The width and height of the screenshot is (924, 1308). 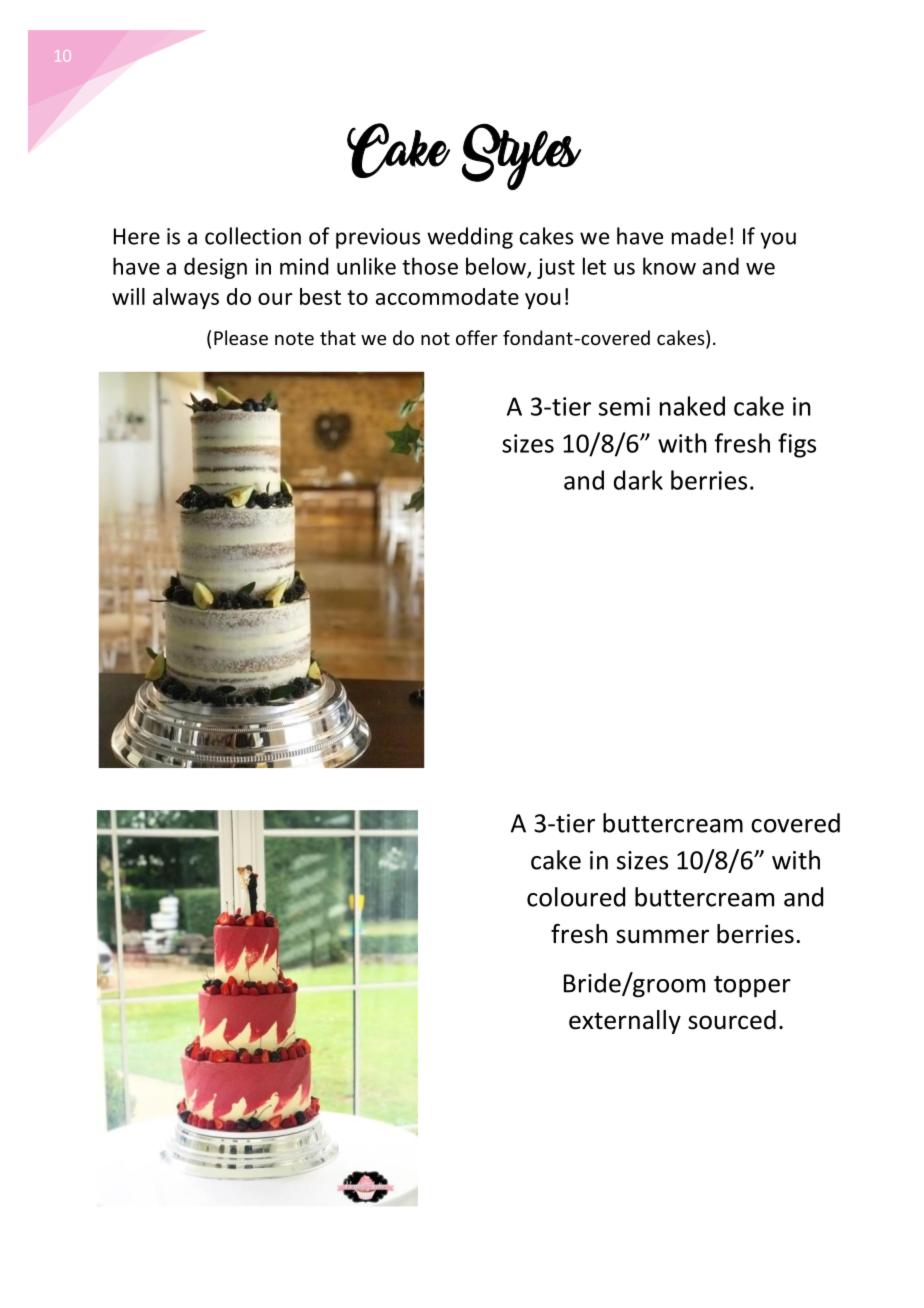 What do you see at coordinates (732, 1020) in the screenshot?
I see `sourced` at bounding box center [732, 1020].
